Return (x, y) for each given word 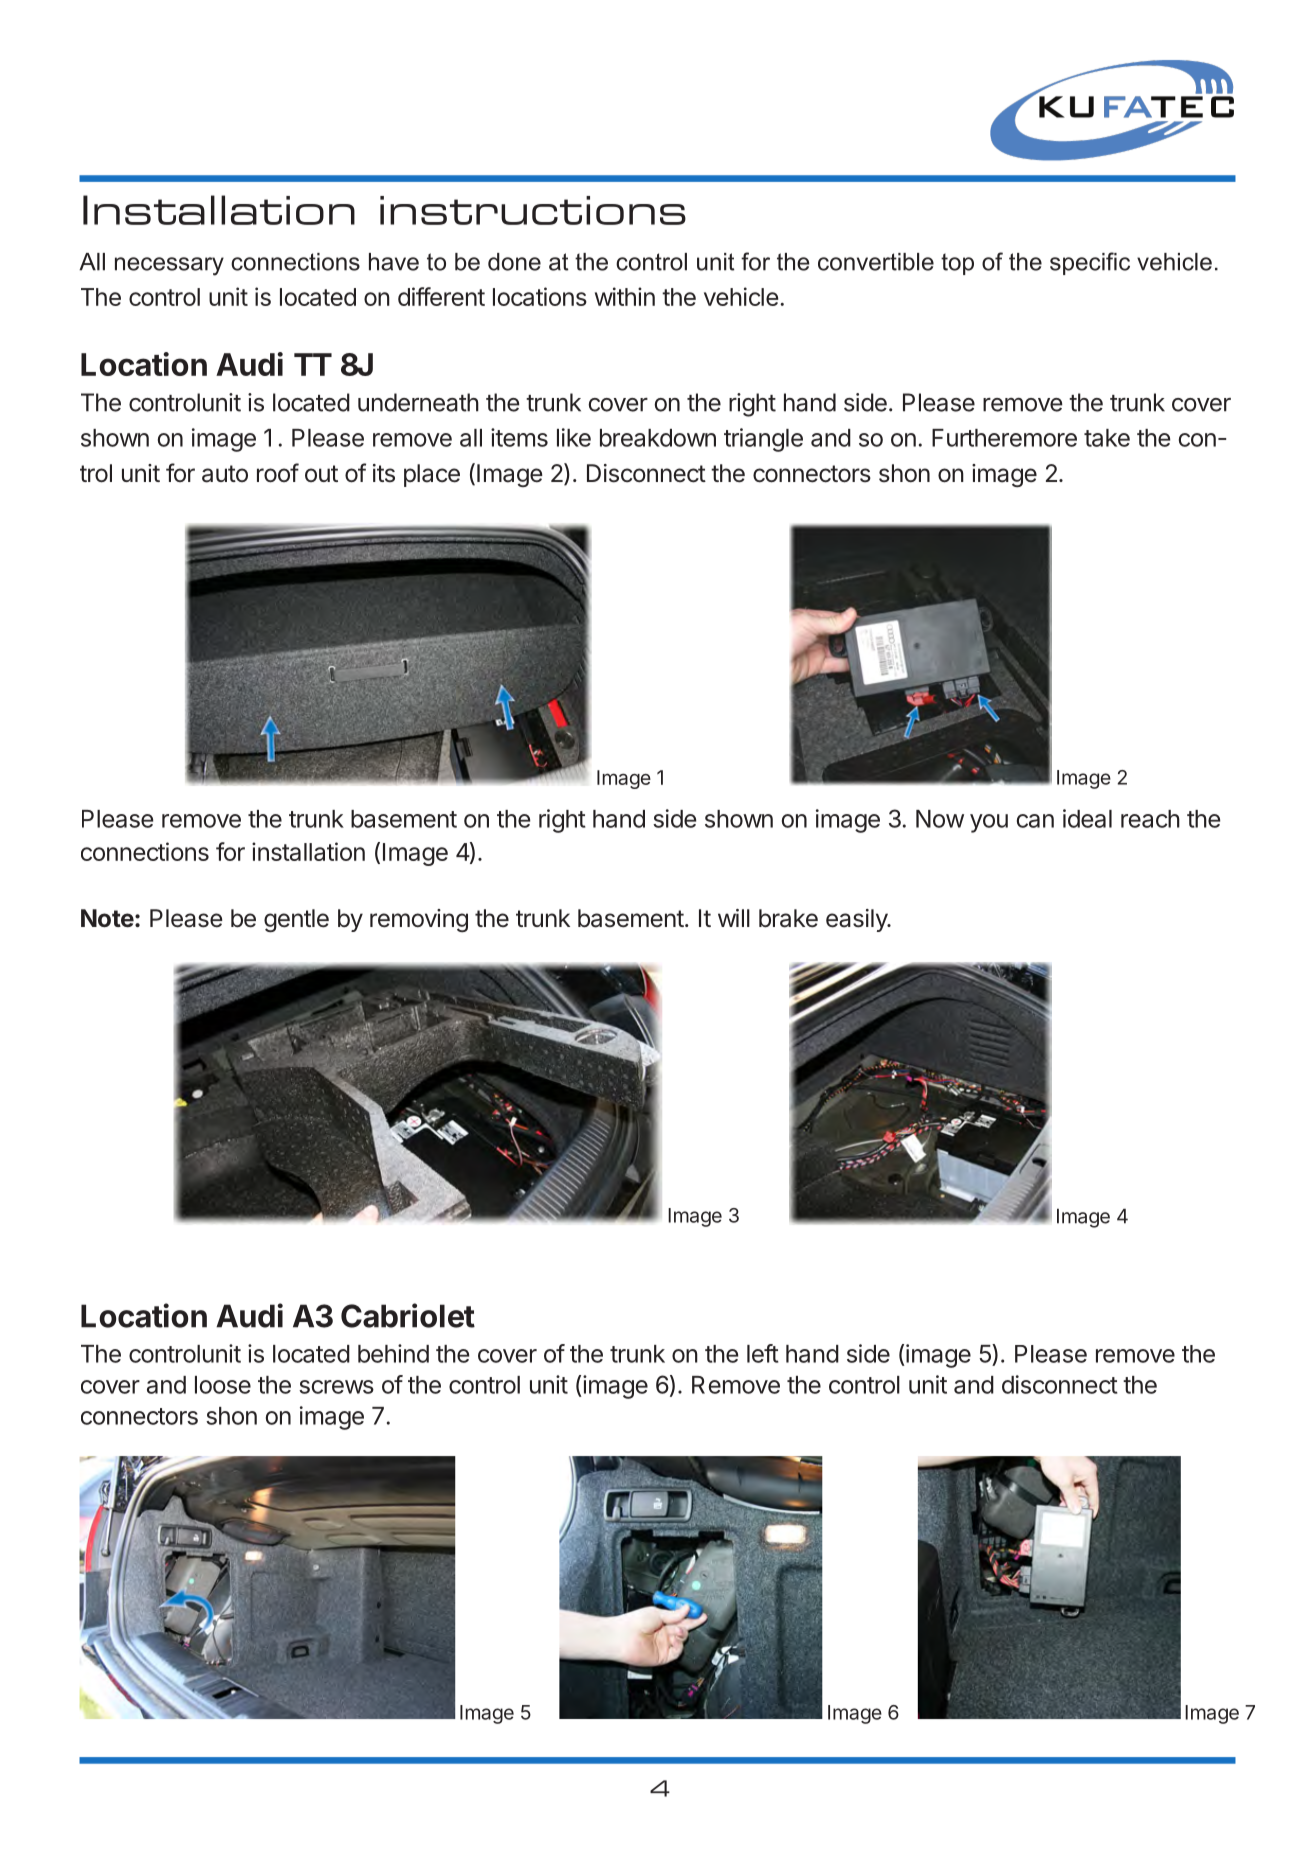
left (763, 1353)
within (625, 296)
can (1035, 821)
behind (393, 1353)
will (734, 918)
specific (1090, 263)
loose (223, 1385)
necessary (169, 266)
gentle (296, 921)
